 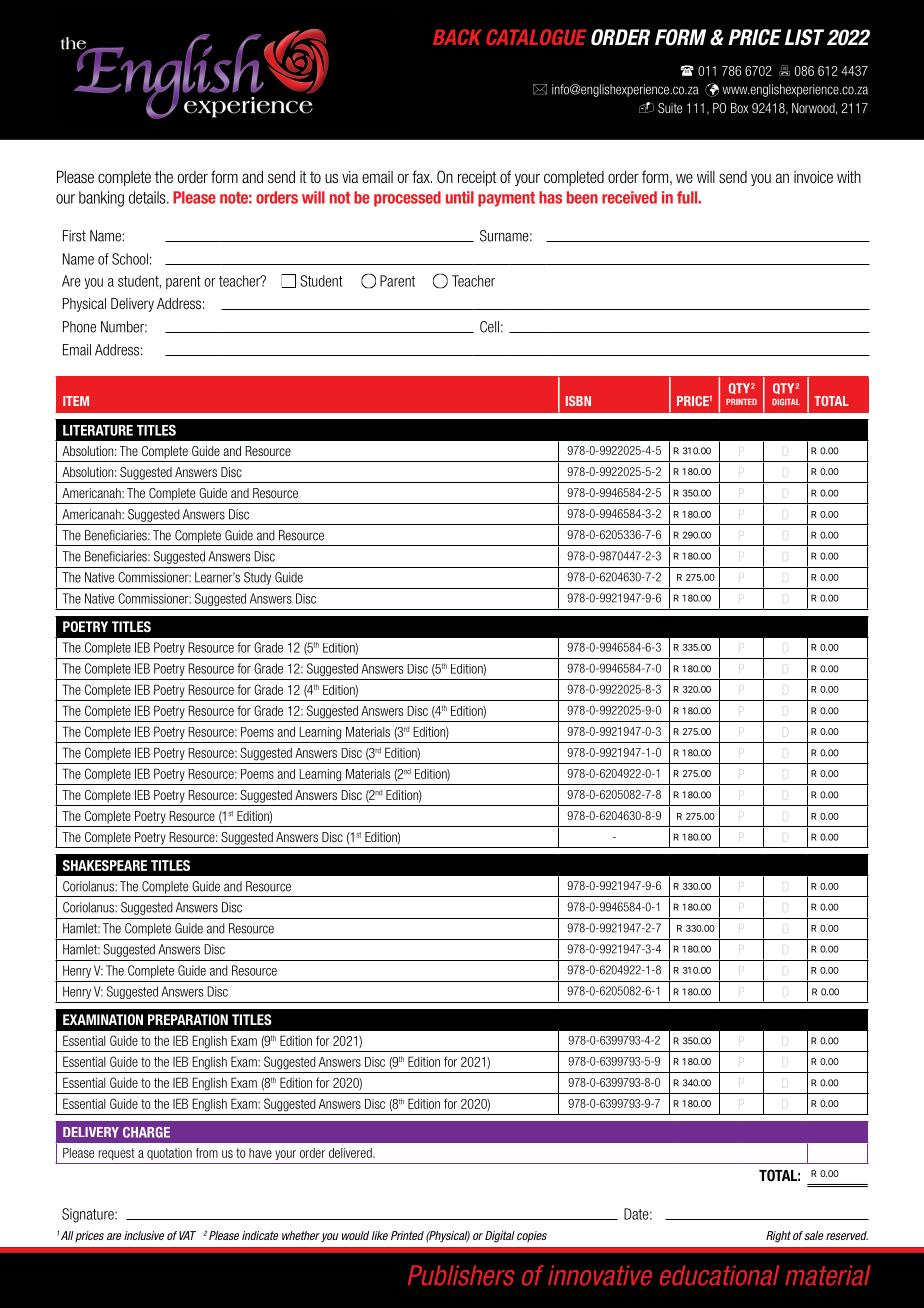 What do you see at coordinates (457, 37) in the page?
I see `BACK` at bounding box center [457, 37].
